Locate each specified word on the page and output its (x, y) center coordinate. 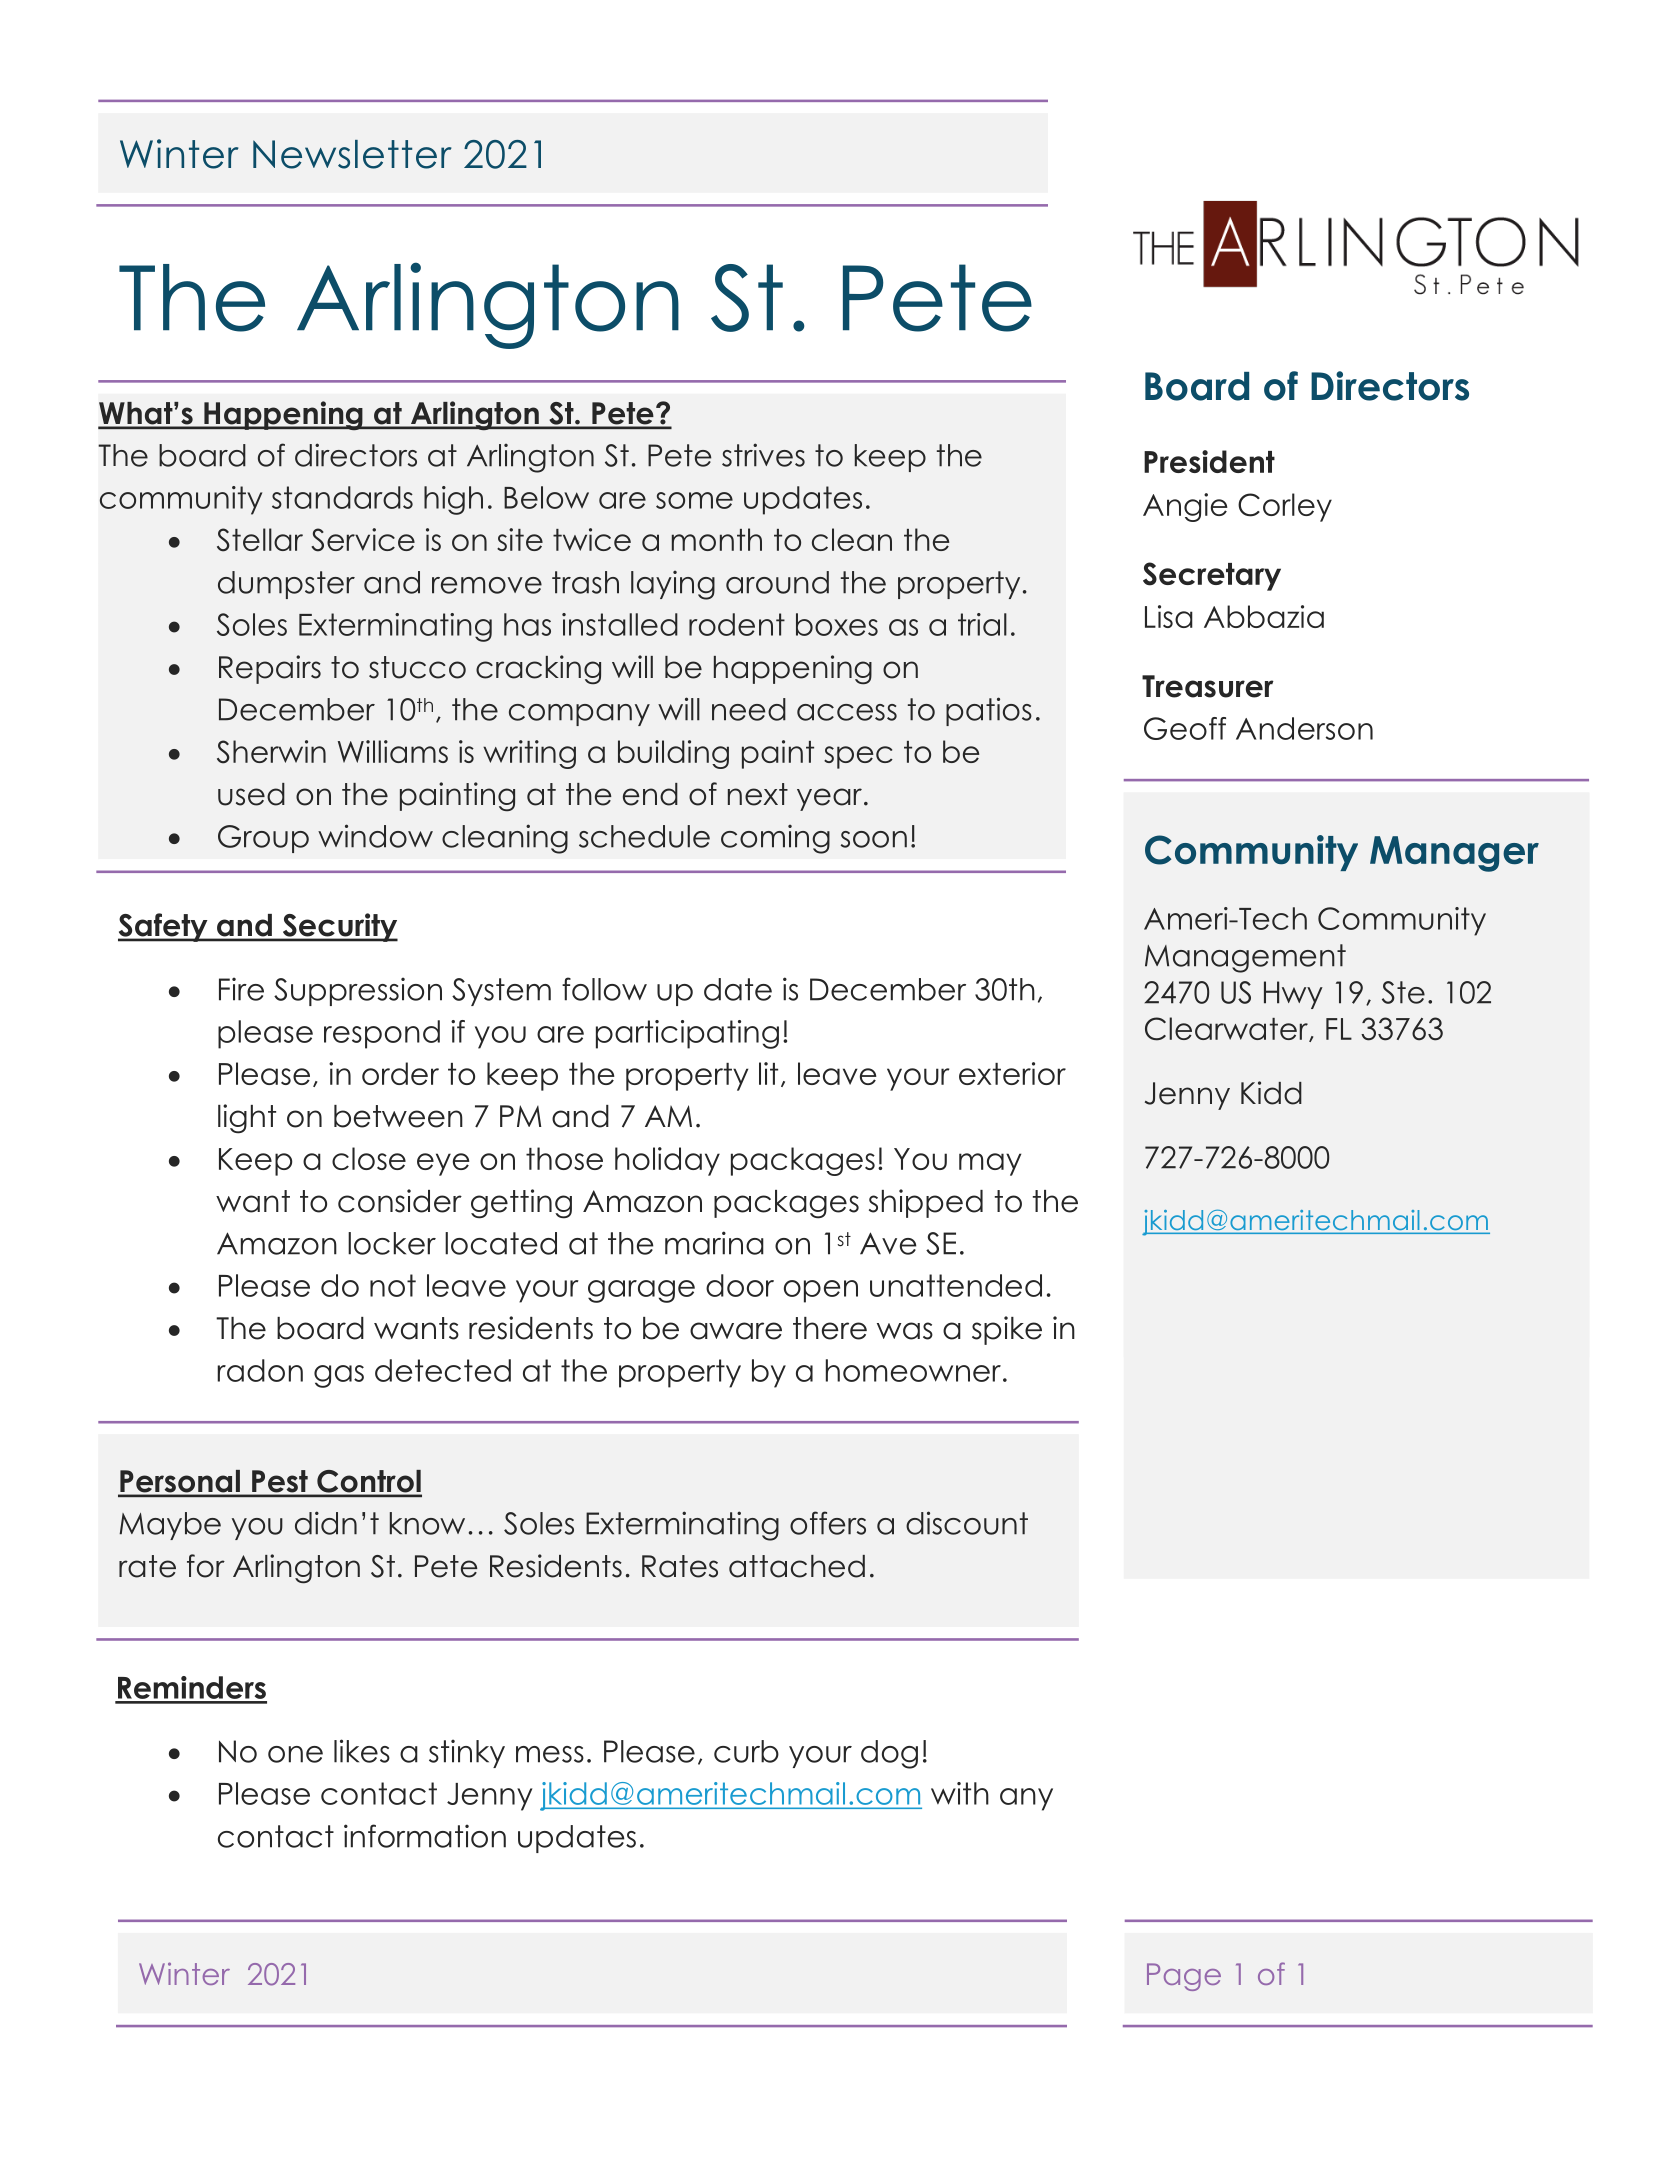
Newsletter (352, 154)
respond (382, 1034)
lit (768, 1073)
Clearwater (1227, 1029)
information (425, 1836)
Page (1184, 1977)
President (1209, 461)
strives (763, 455)
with (960, 1793)
